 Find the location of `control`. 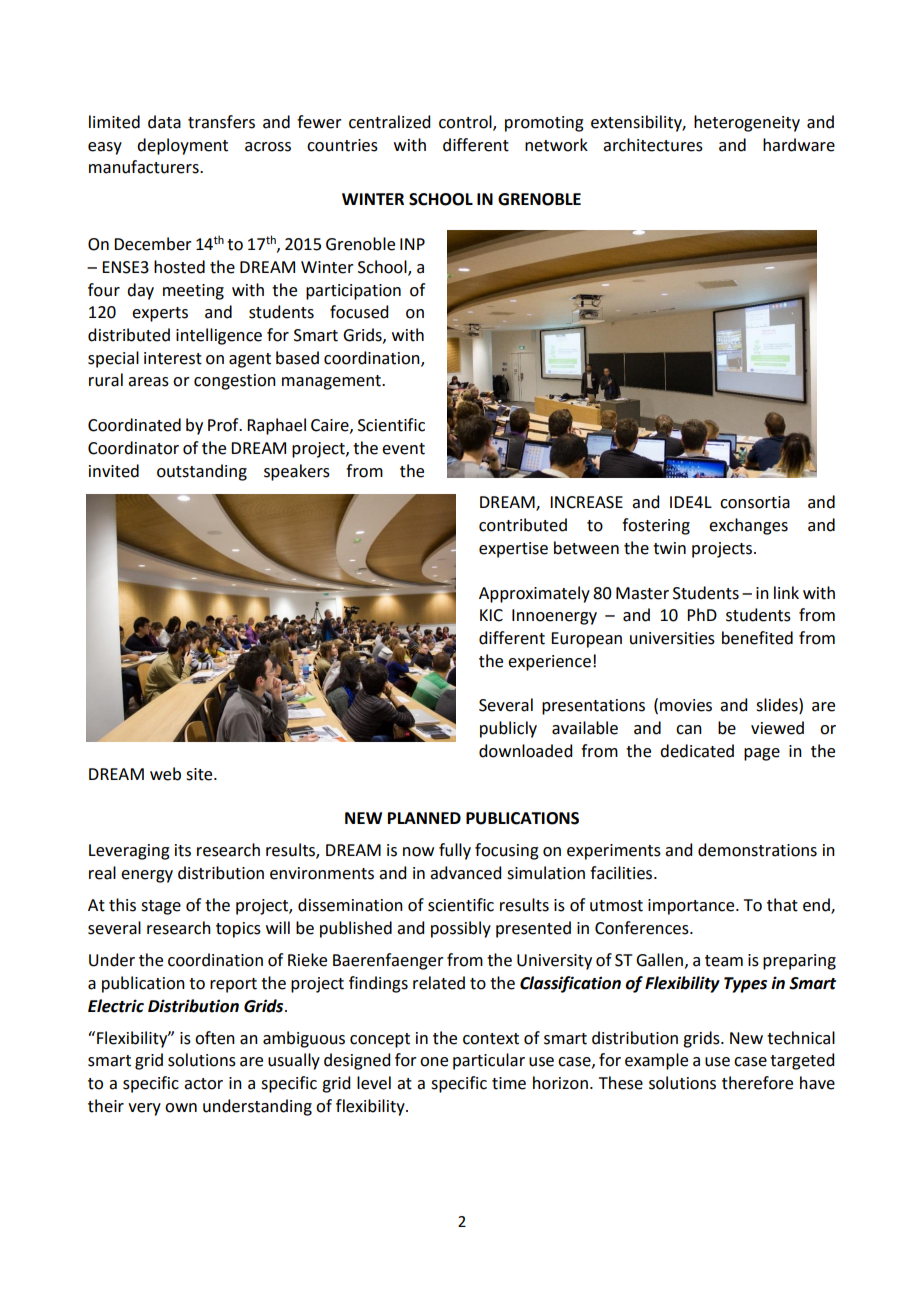

control is located at coordinates (466, 122).
